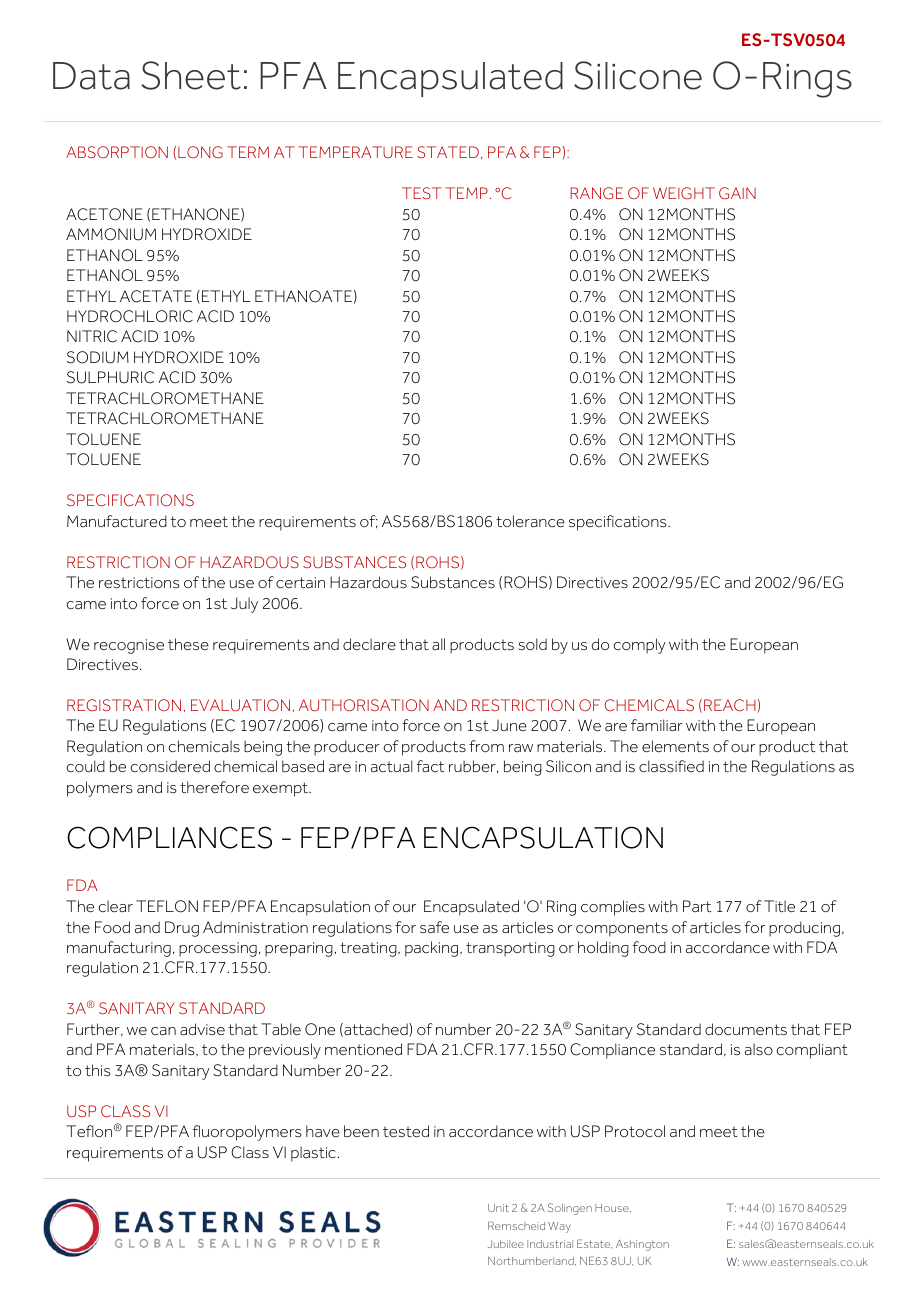 This document has width=924, height=1309. Describe the element at coordinates (191, 75) in the document. I see `Sheet` at that location.
